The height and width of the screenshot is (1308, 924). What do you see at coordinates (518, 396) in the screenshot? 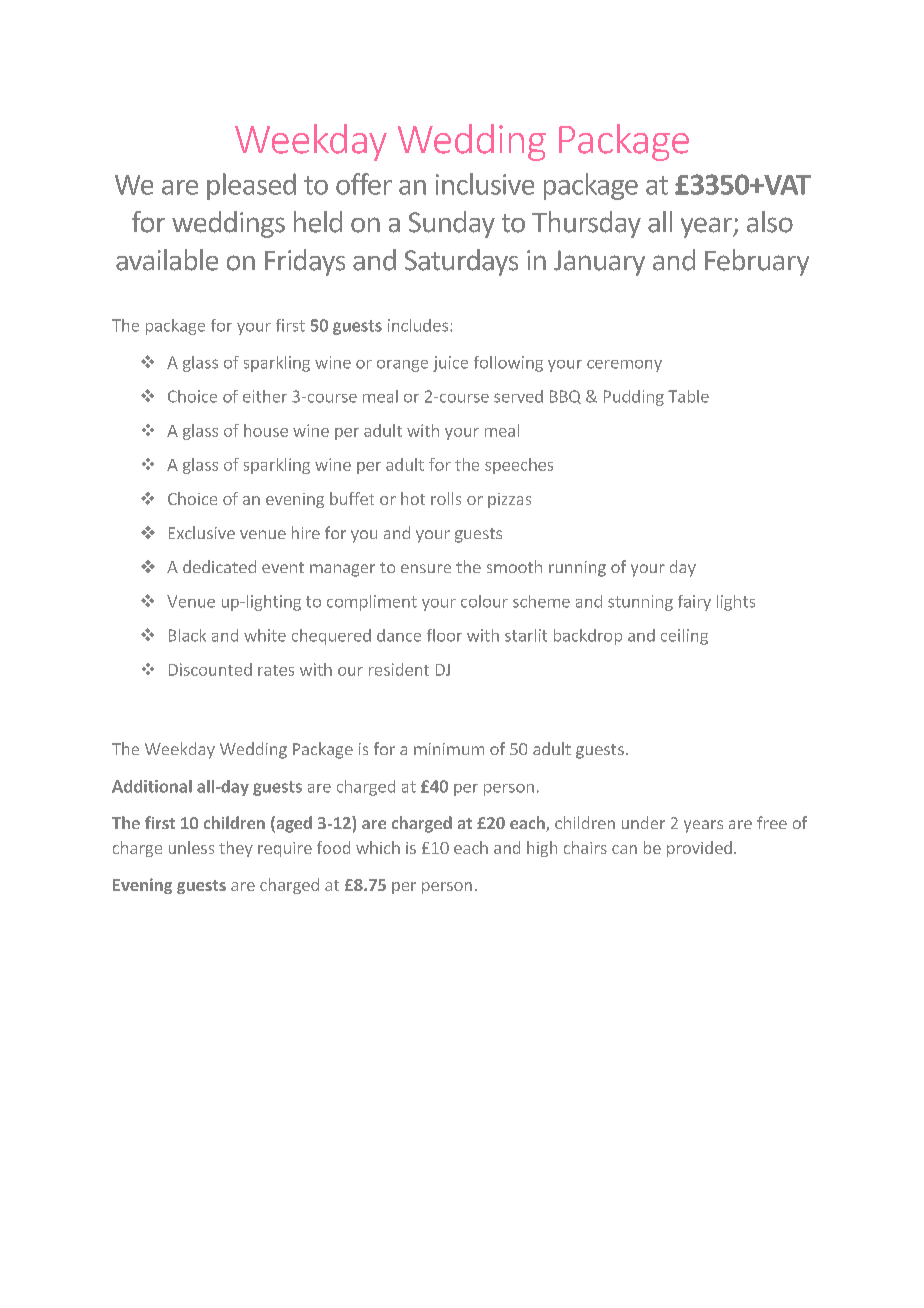
I see `served` at bounding box center [518, 396].
